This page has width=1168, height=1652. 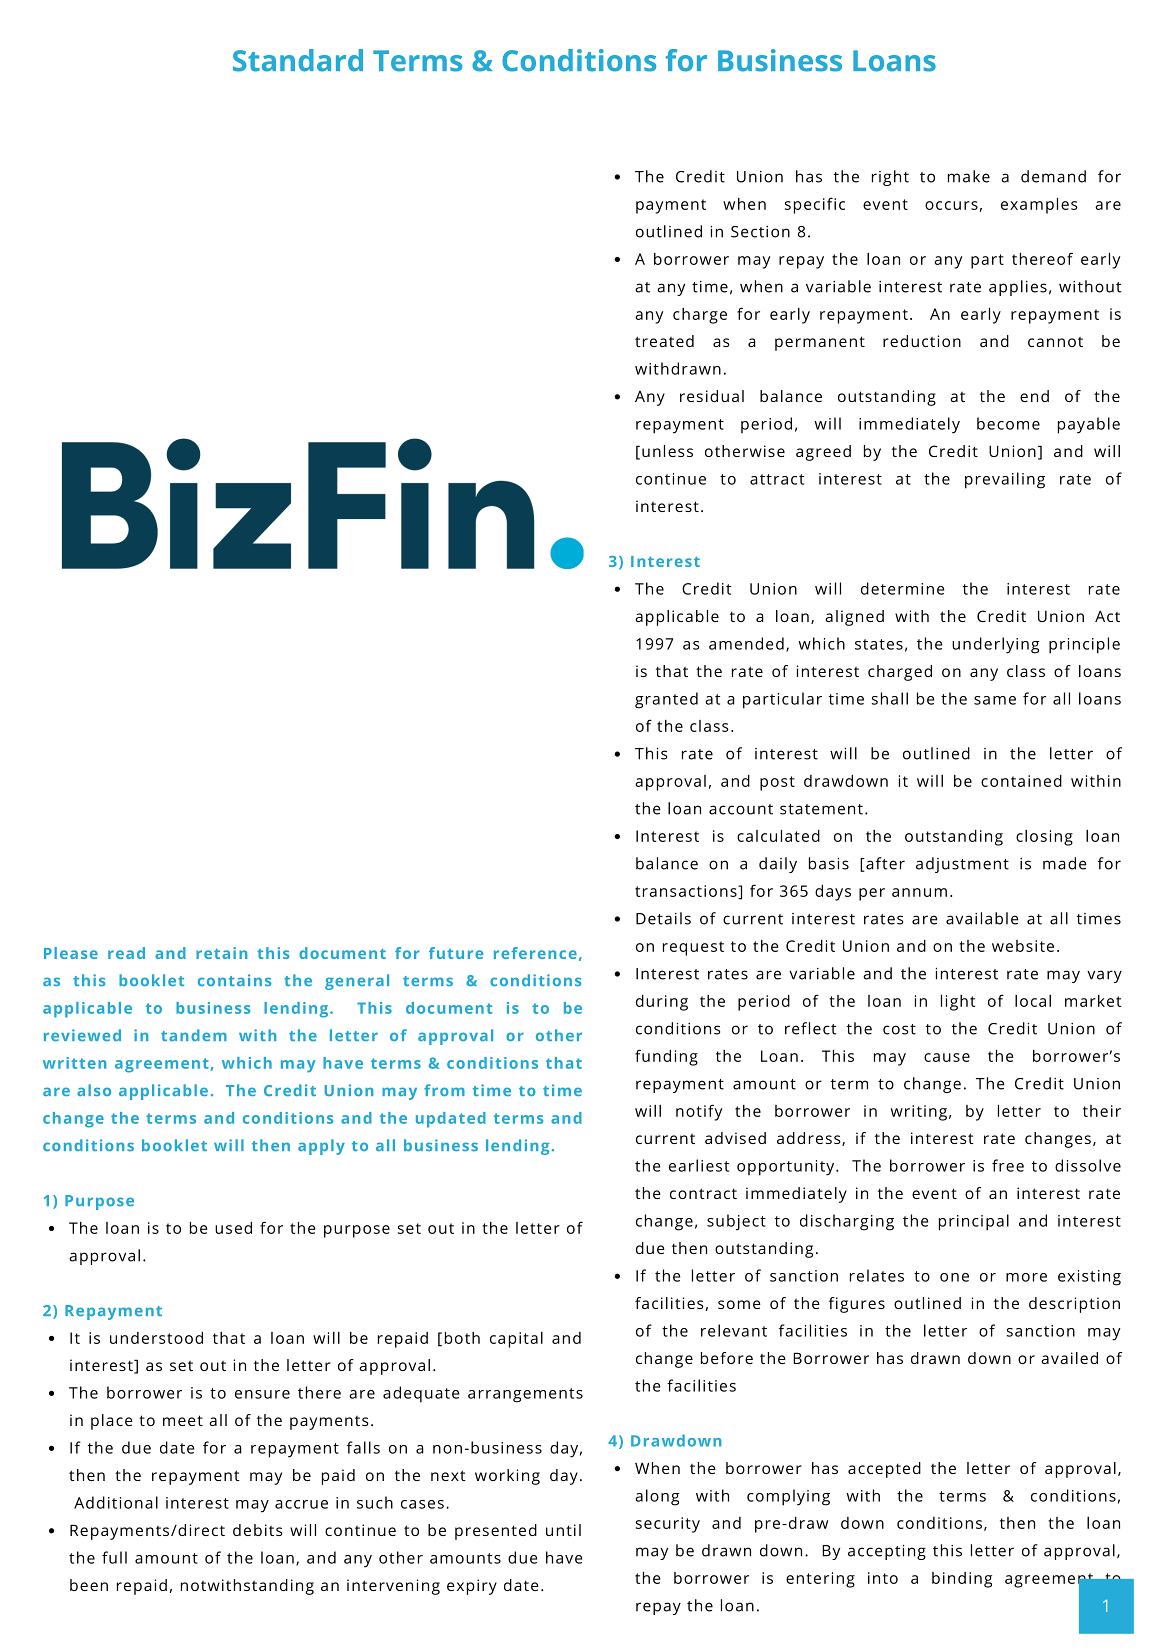 What do you see at coordinates (1005, 480) in the page?
I see `prevailing` at bounding box center [1005, 480].
